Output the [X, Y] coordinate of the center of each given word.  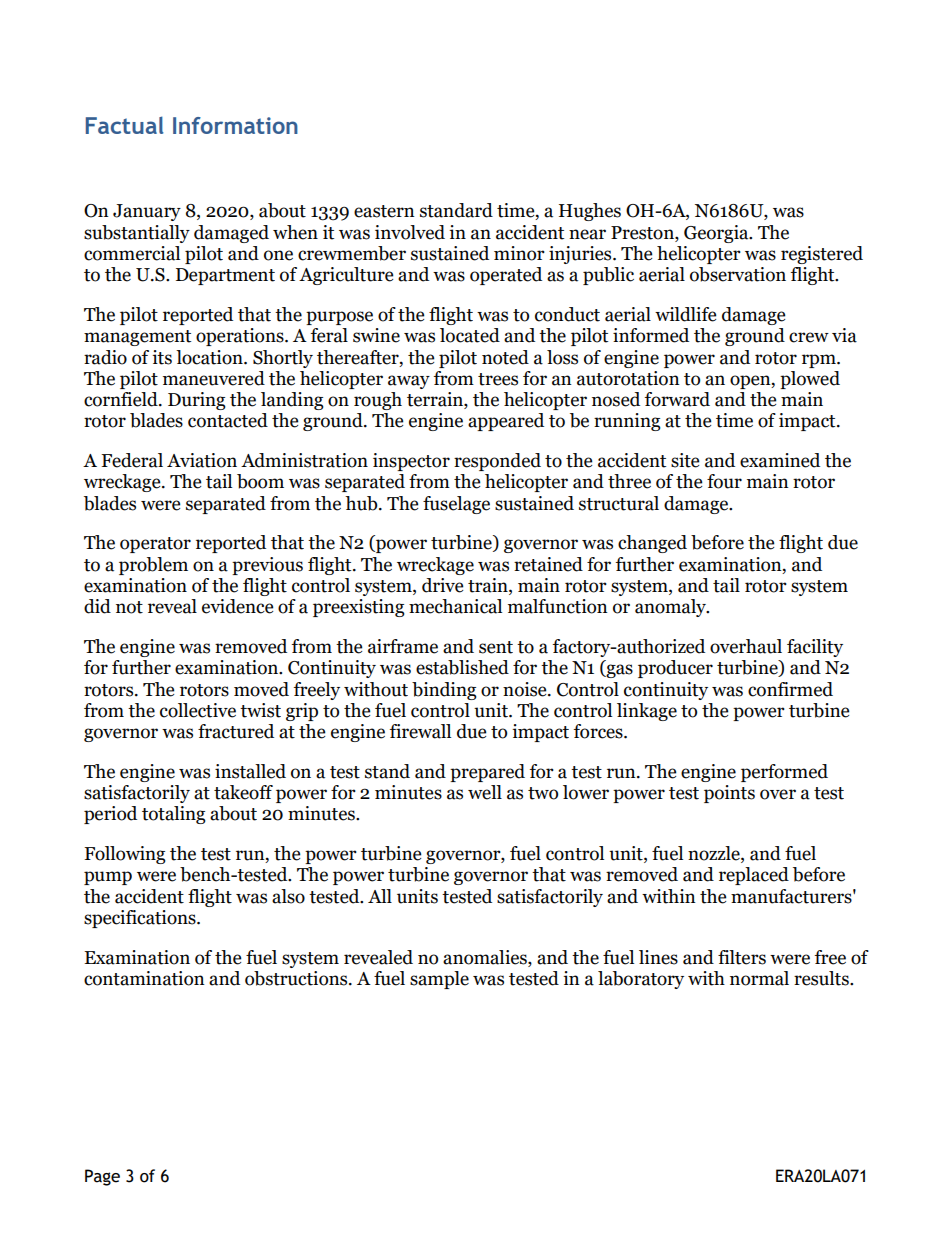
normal [759, 978]
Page [102, 1177]
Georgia [717, 234]
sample [439, 980]
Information [235, 125]
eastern [384, 211]
